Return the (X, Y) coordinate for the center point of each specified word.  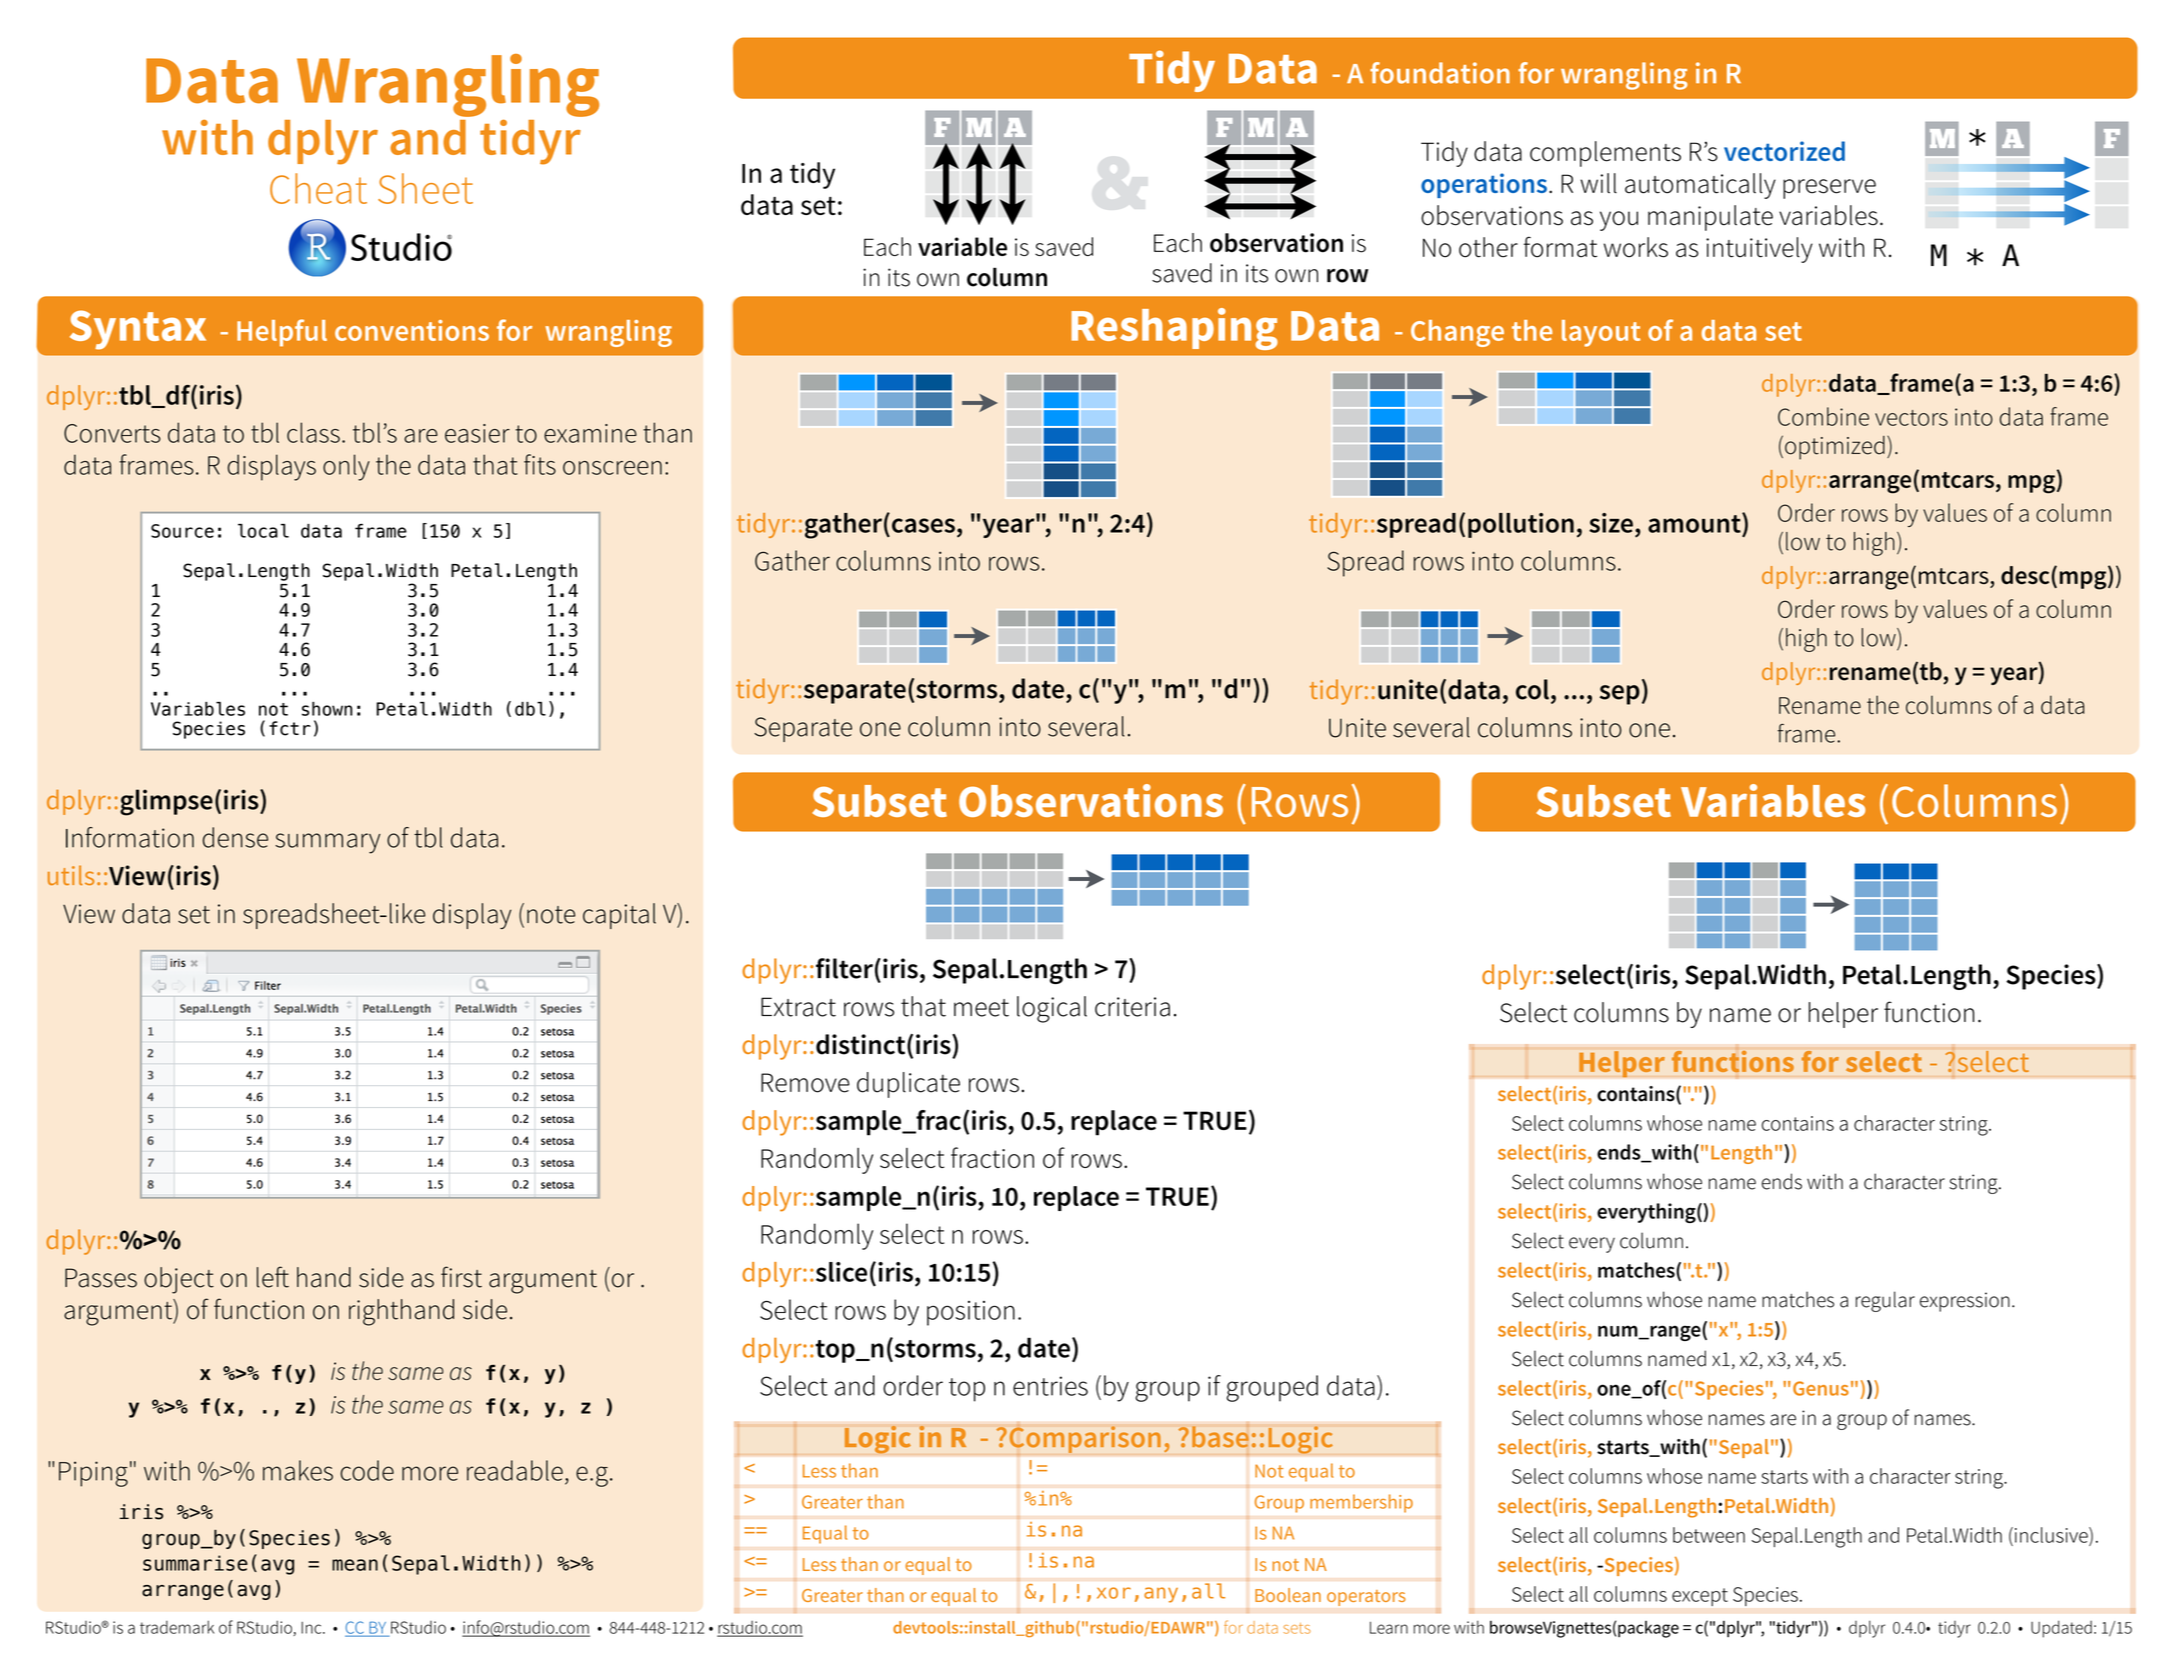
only (346, 467)
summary (328, 843)
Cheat (318, 188)
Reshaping (1174, 329)
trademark (177, 1627)
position (971, 1313)
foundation (1440, 73)
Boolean (1288, 1595)
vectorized (1784, 151)
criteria (1132, 1007)
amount (1695, 523)
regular (1885, 1301)
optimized (1835, 448)
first (461, 1277)
